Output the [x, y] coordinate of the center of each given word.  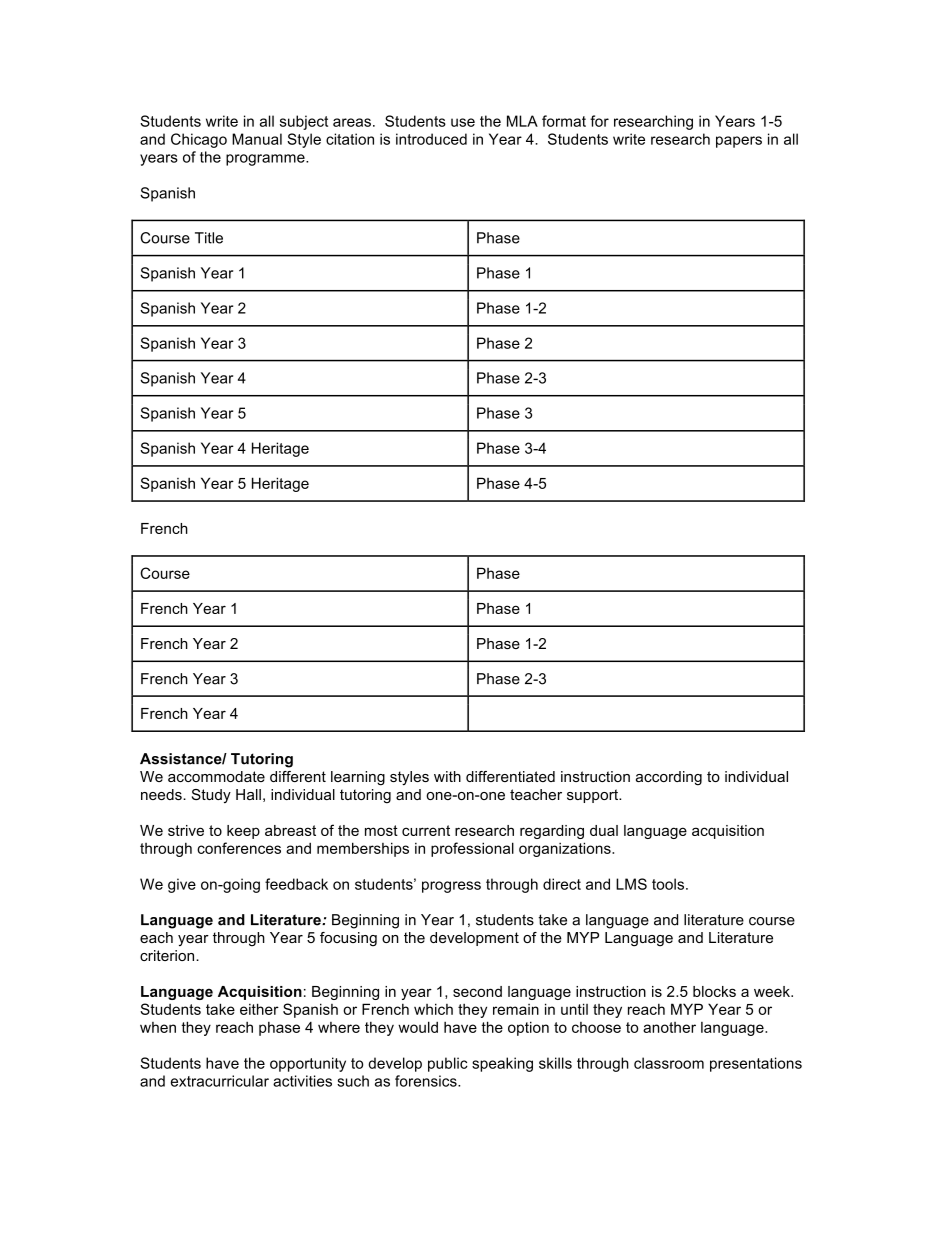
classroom [669, 1063]
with [447, 776]
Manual [257, 139]
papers [739, 142]
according [669, 778]
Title [209, 238]
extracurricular [220, 1081]
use [463, 122]
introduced [431, 139]
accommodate [216, 776]
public [448, 1064]
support [594, 796]
